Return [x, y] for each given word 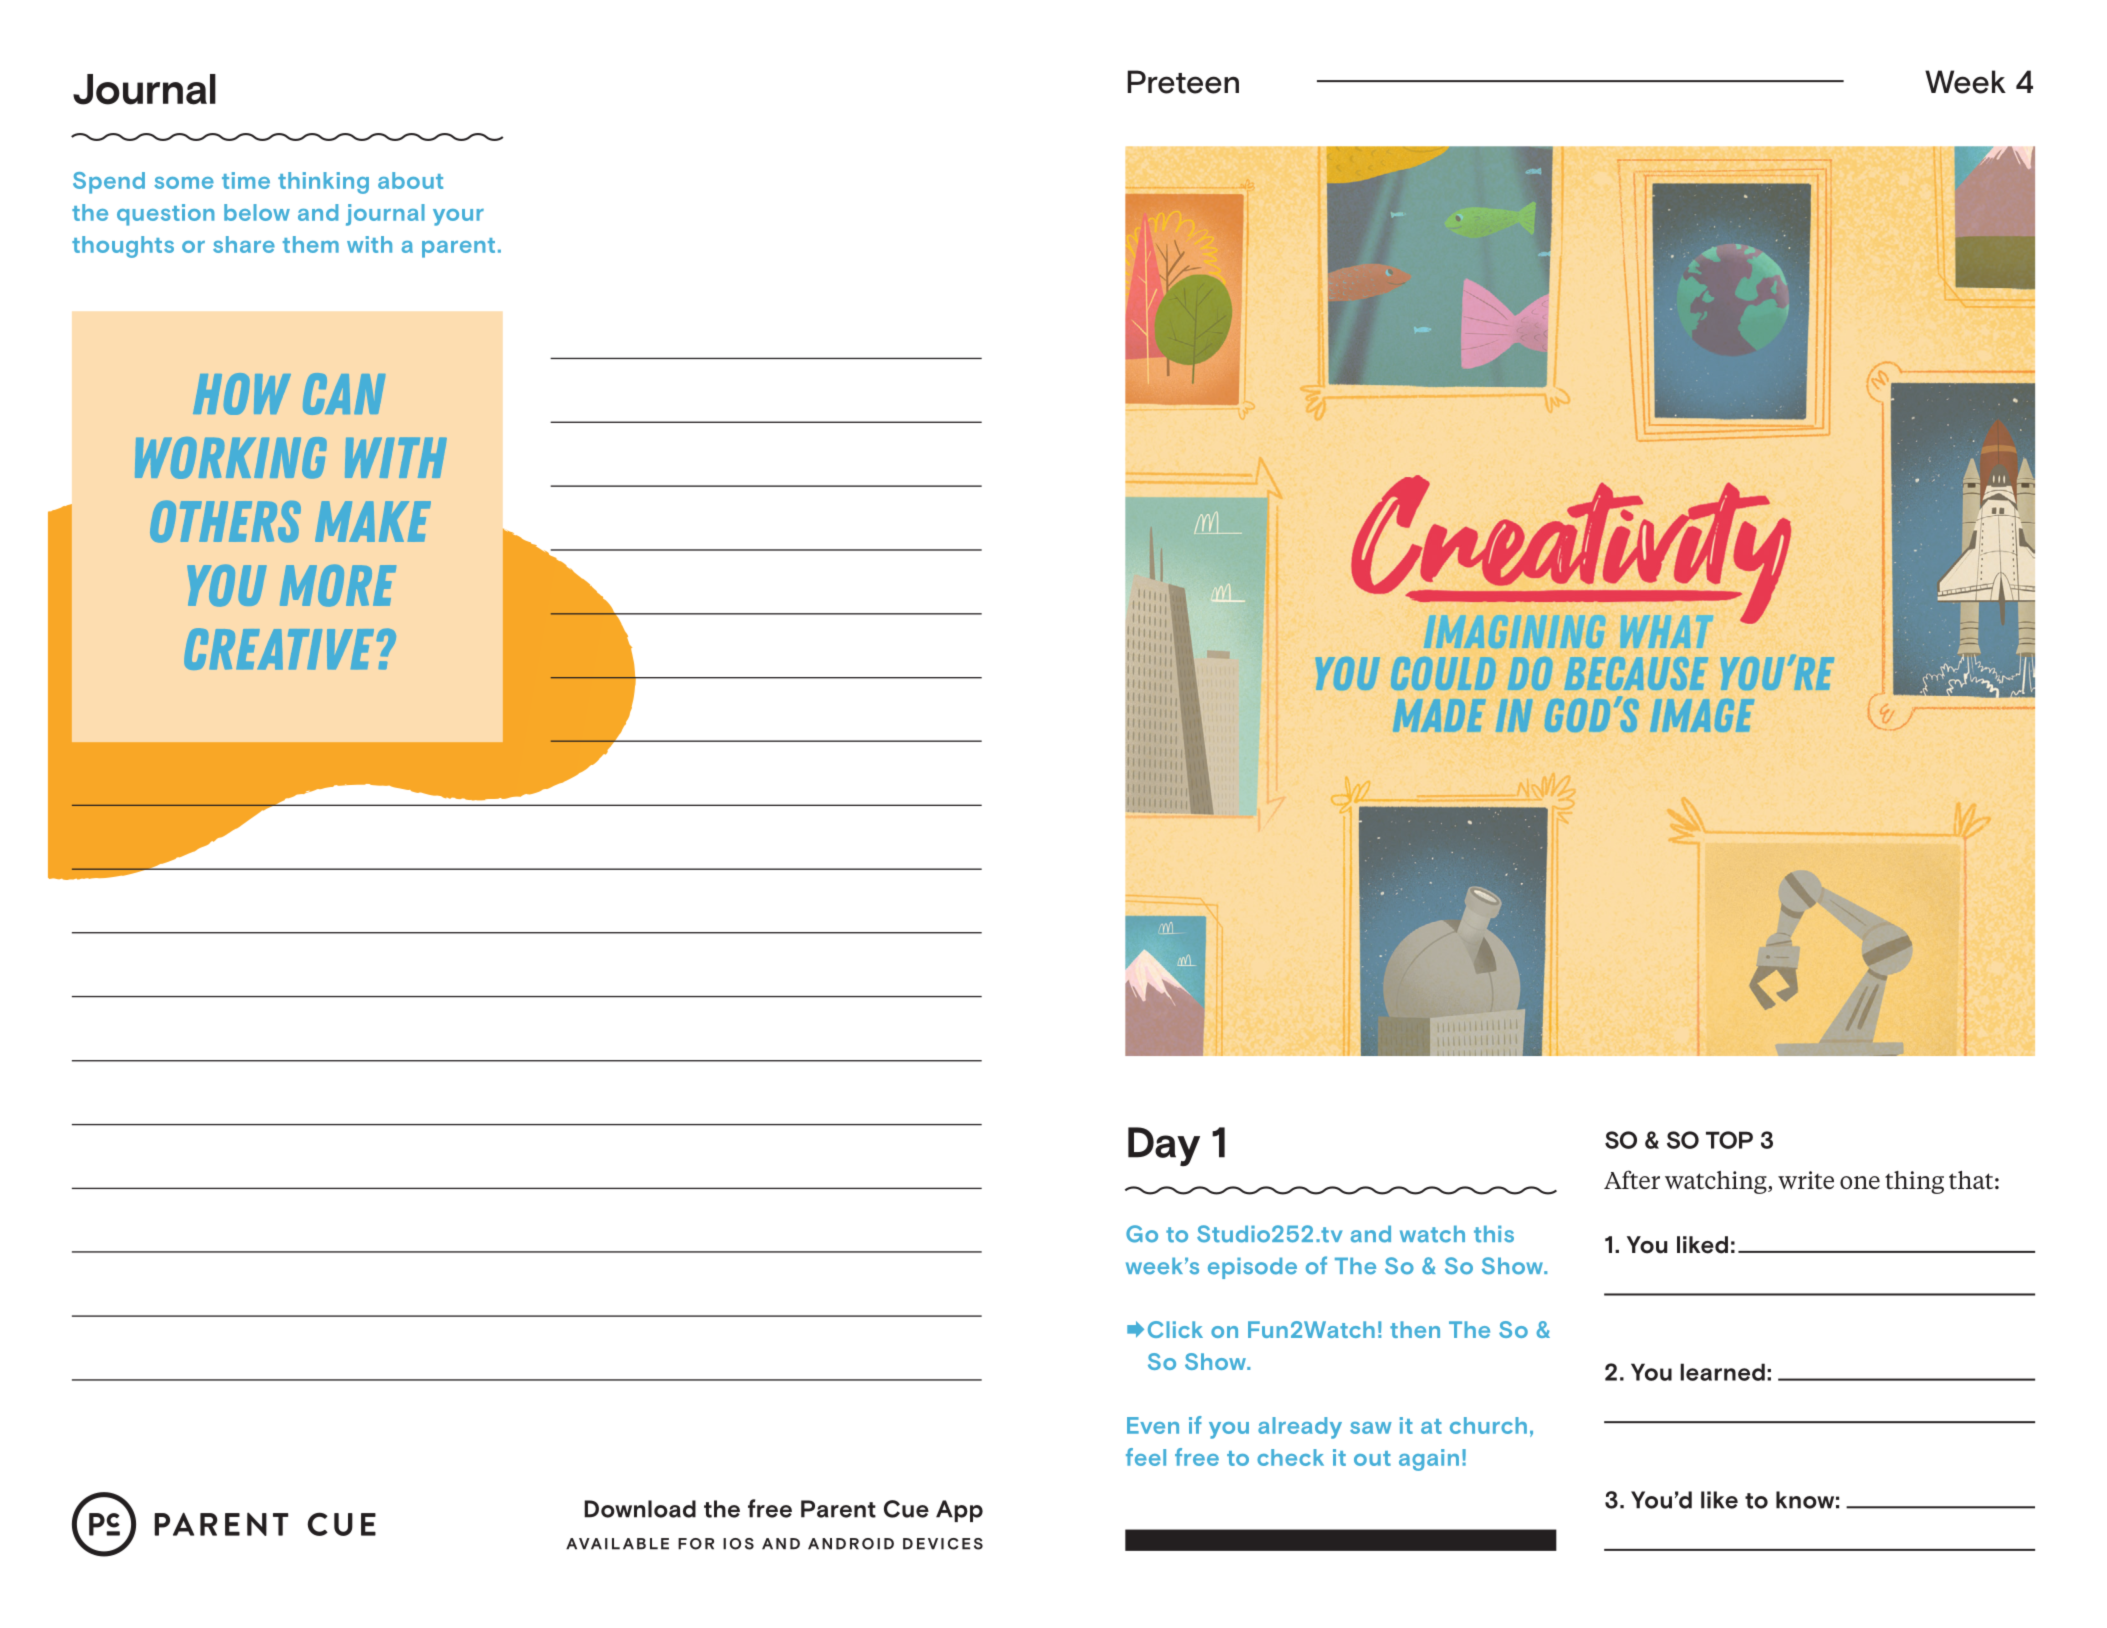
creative [279, 649]
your [458, 217]
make [373, 521]
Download [640, 1509]
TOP [1729, 1140]
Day [1164, 1146]
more [338, 586]
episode [1252, 1268]
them [311, 244]
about [410, 180]
